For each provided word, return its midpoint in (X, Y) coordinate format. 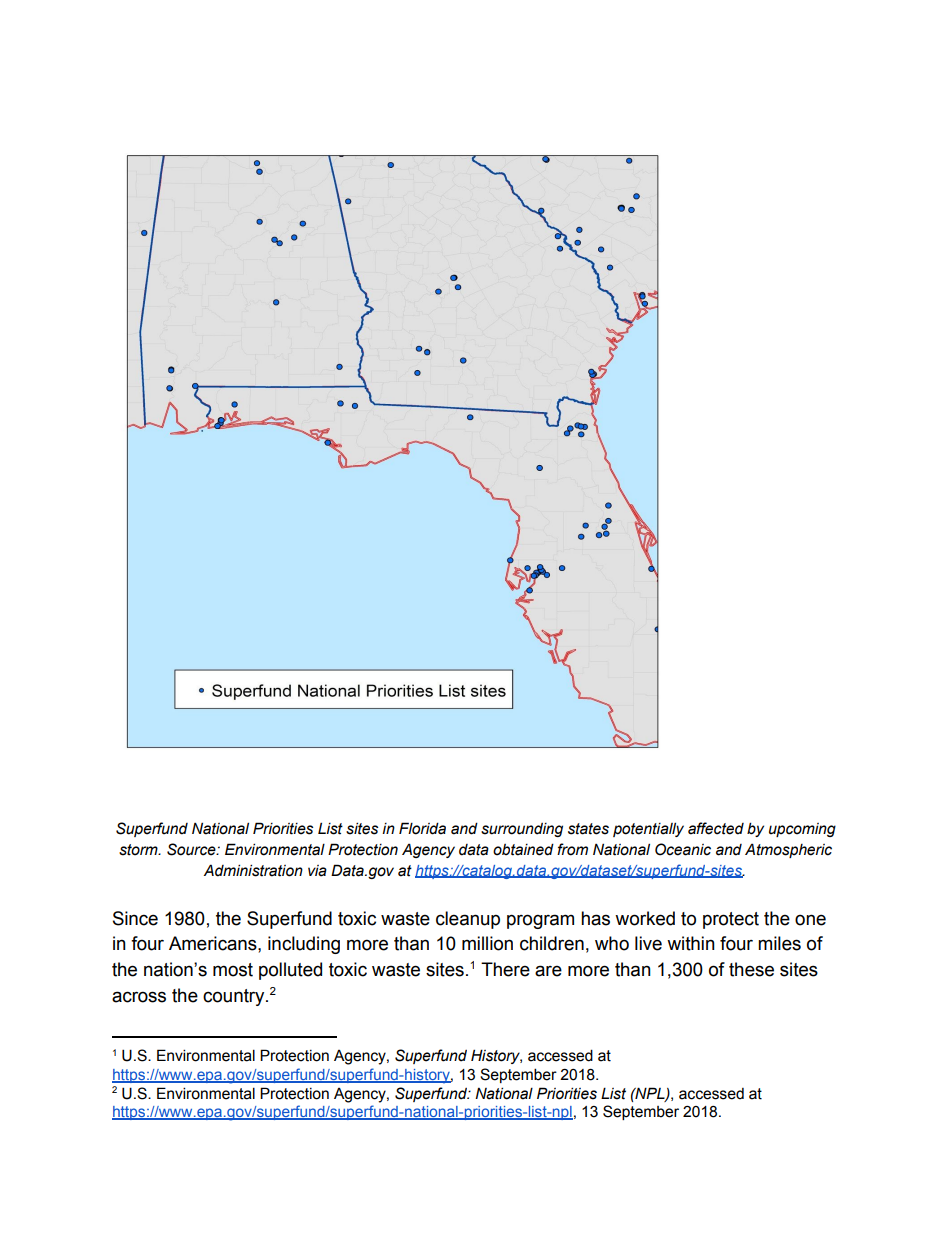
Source (192, 849)
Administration (253, 870)
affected (716, 828)
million (487, 943)
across (139, 997)
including (304, 945)
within (691, 943)
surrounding (522, 830)
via (317, 871)
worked (645, 918)
